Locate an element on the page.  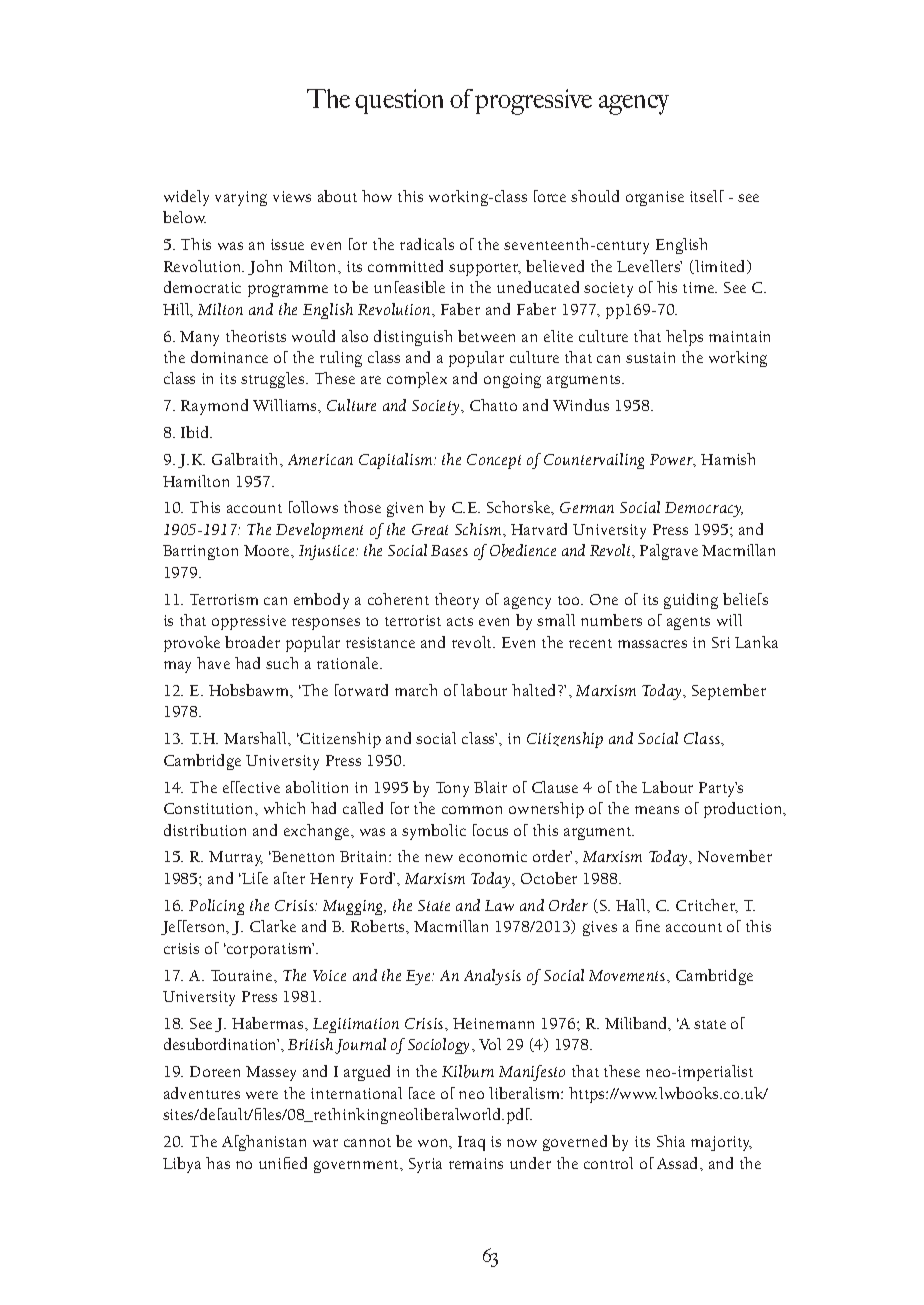
Shia is located at coordinates (671, 1141).
